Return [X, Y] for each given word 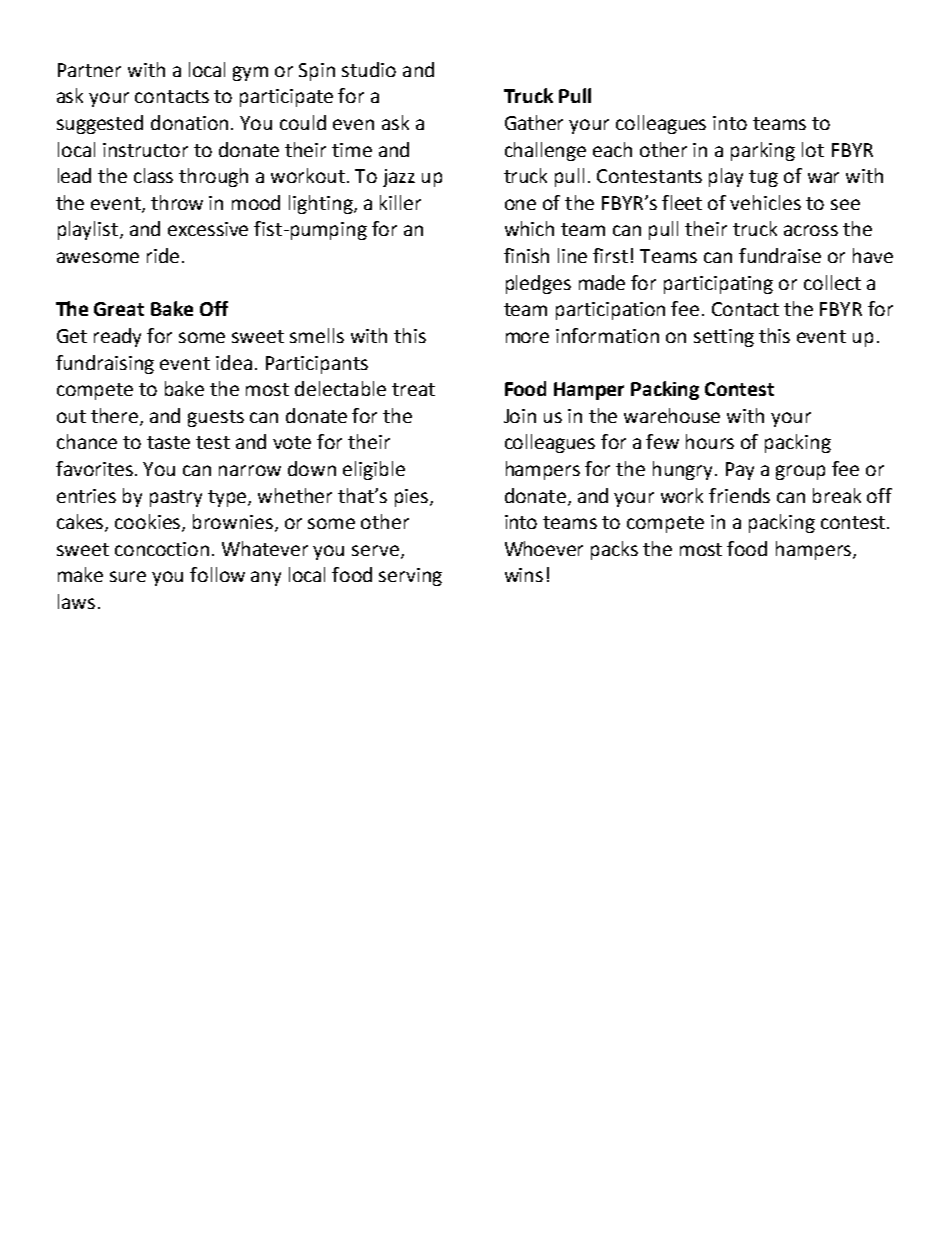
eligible [374, 470]
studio [369, 69]
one [520, 204]
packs [614, 550]
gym [250, 73]
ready [117, 337]
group [800, 472]
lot [813, 149]
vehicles [765, 202]
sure [128, 576]
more [527, 337]
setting [724, 338]
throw [177, 202]
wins [524, 575]
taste [168, 442]
